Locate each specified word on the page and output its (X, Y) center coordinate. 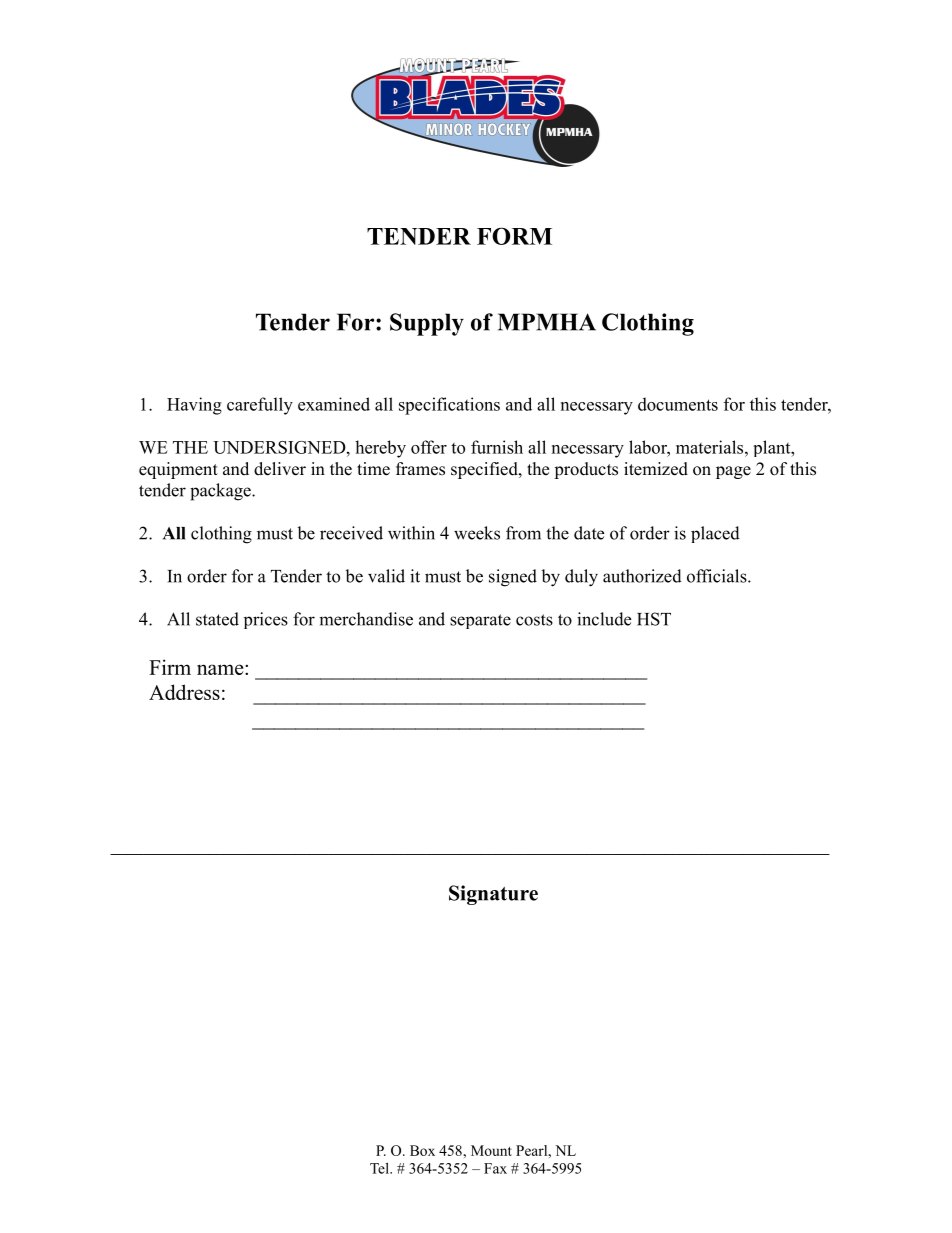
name (221, 669)
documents (678, 404)
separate (480, 621)
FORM (514, 236)
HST (654, 619)
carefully (260, 406)
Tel (380, 1168)
